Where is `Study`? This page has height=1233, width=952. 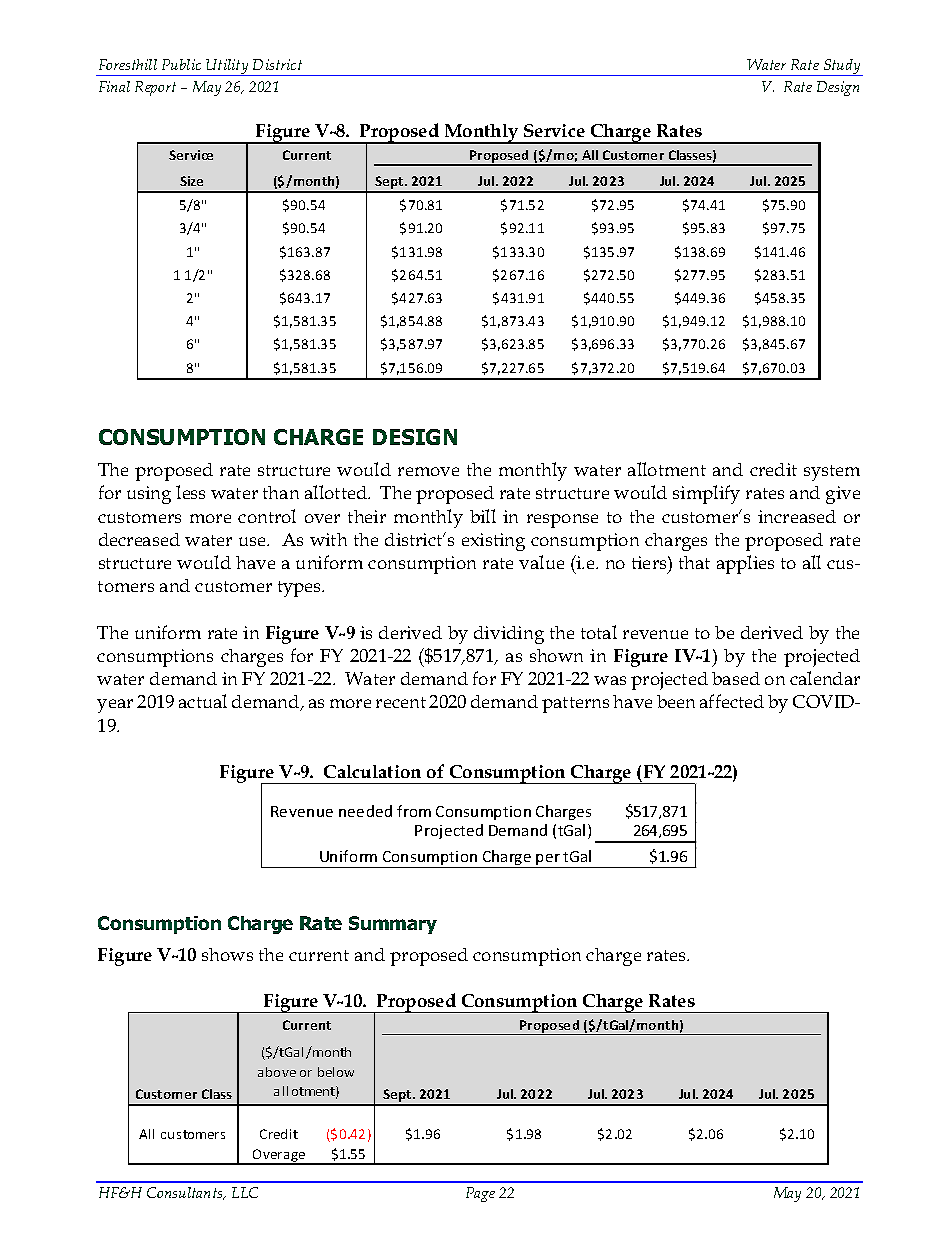
Study is located at coordinates (842, 67).
